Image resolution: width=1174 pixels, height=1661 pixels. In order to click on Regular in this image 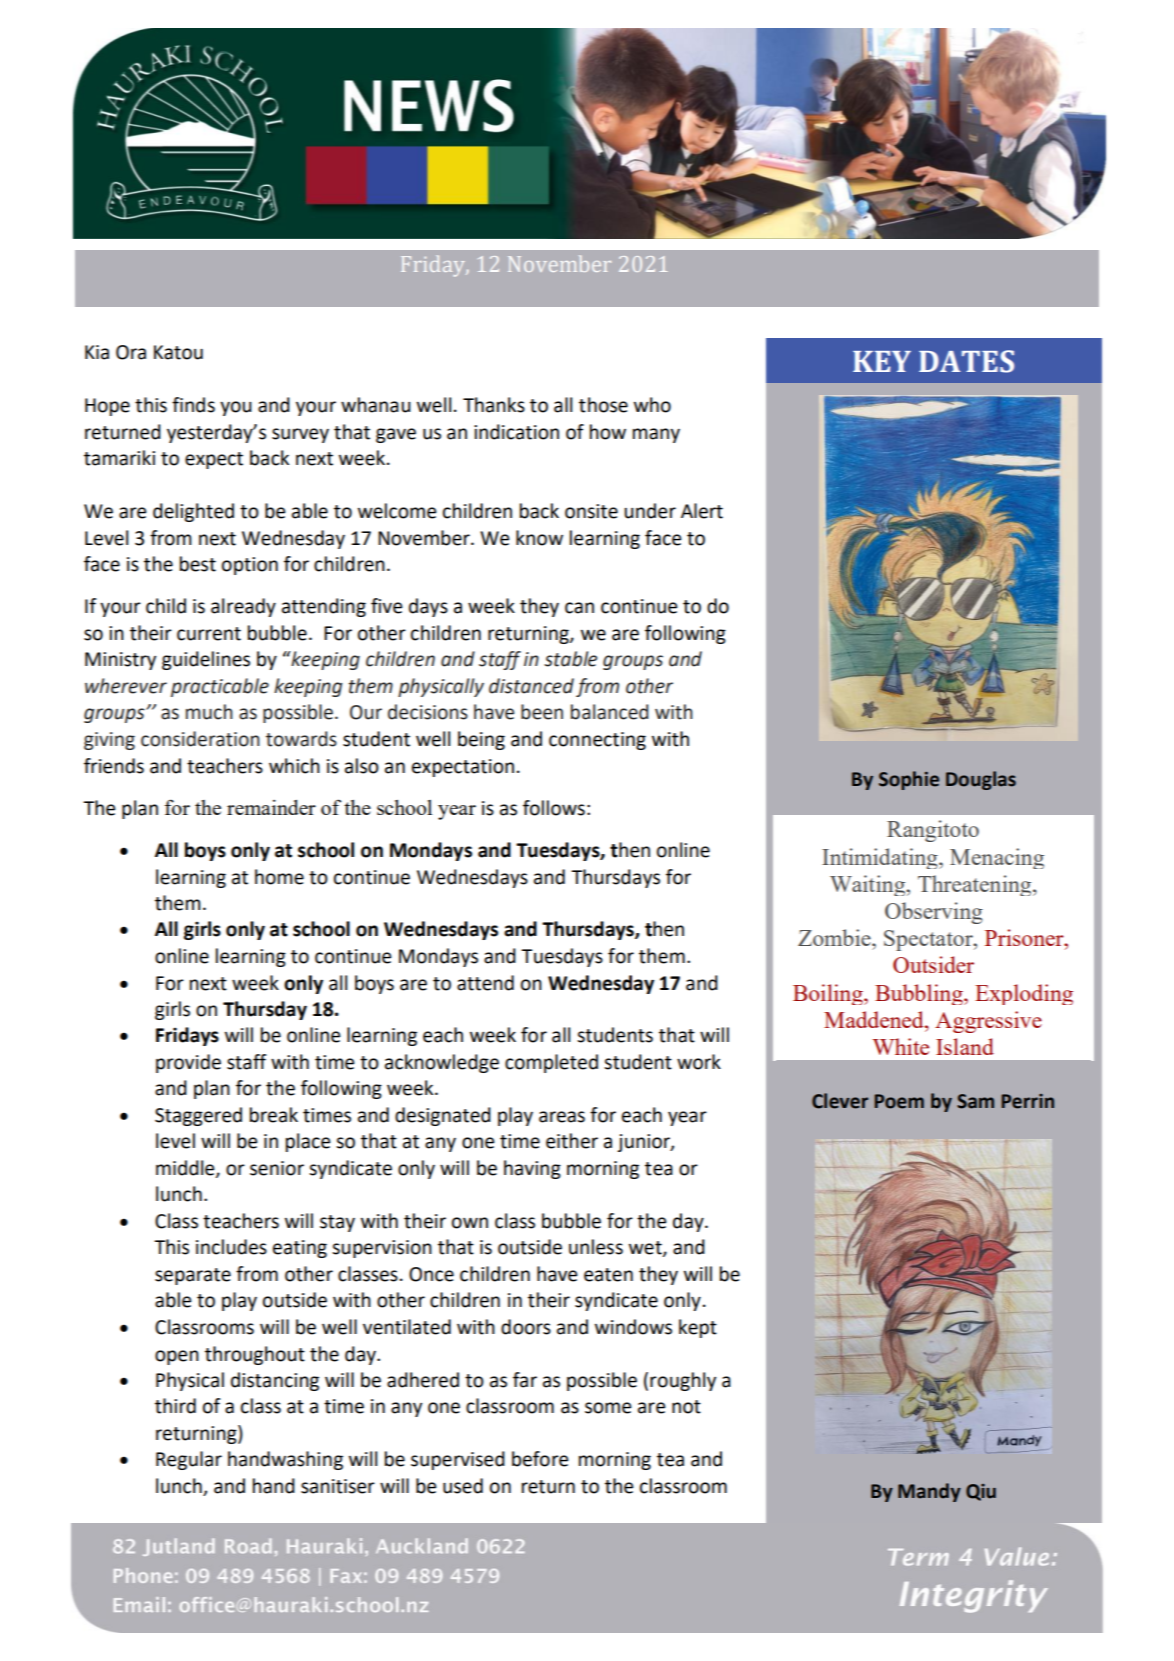, I will do `click(189, 1460)`.
